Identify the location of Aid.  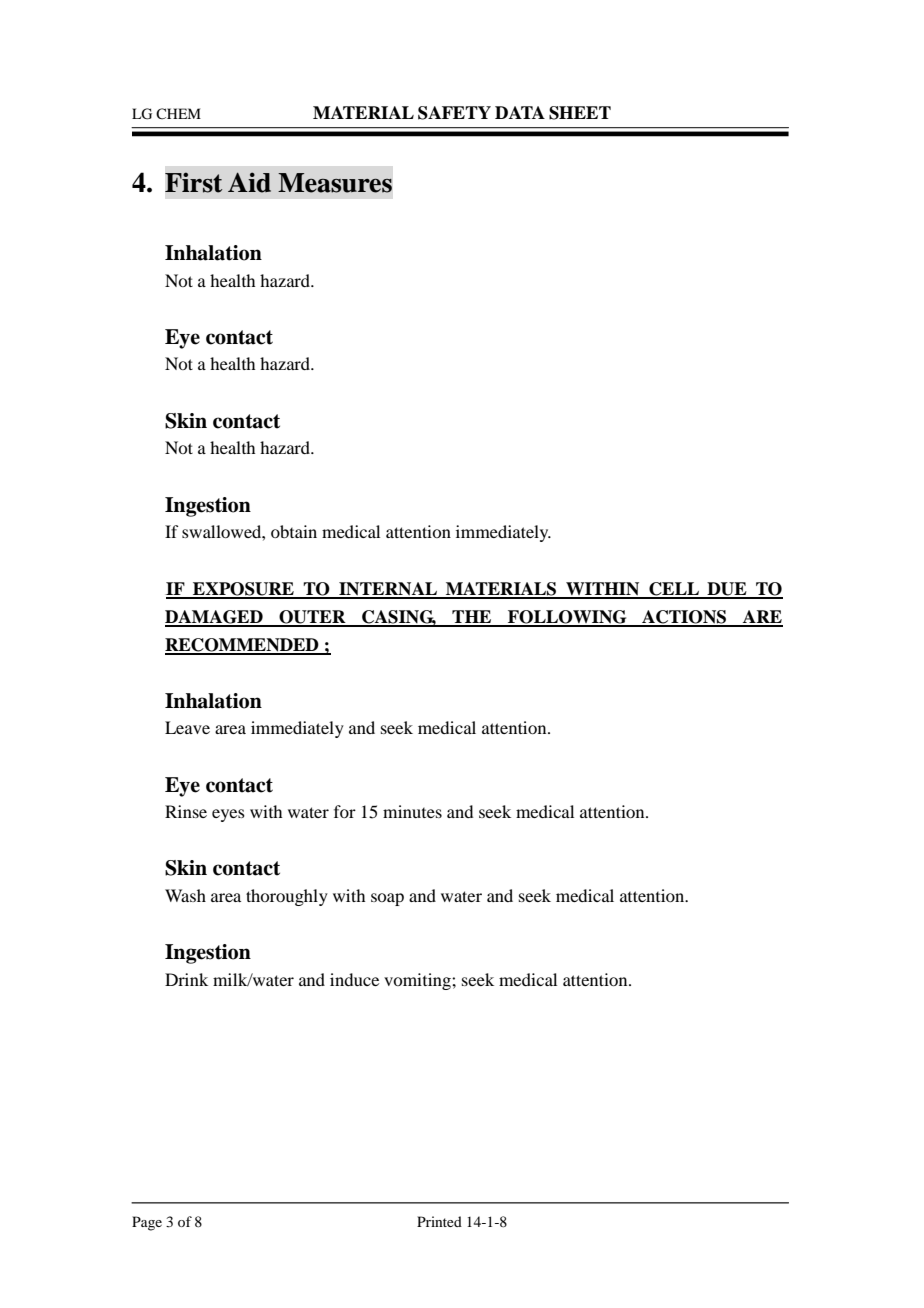
(249, 182).
